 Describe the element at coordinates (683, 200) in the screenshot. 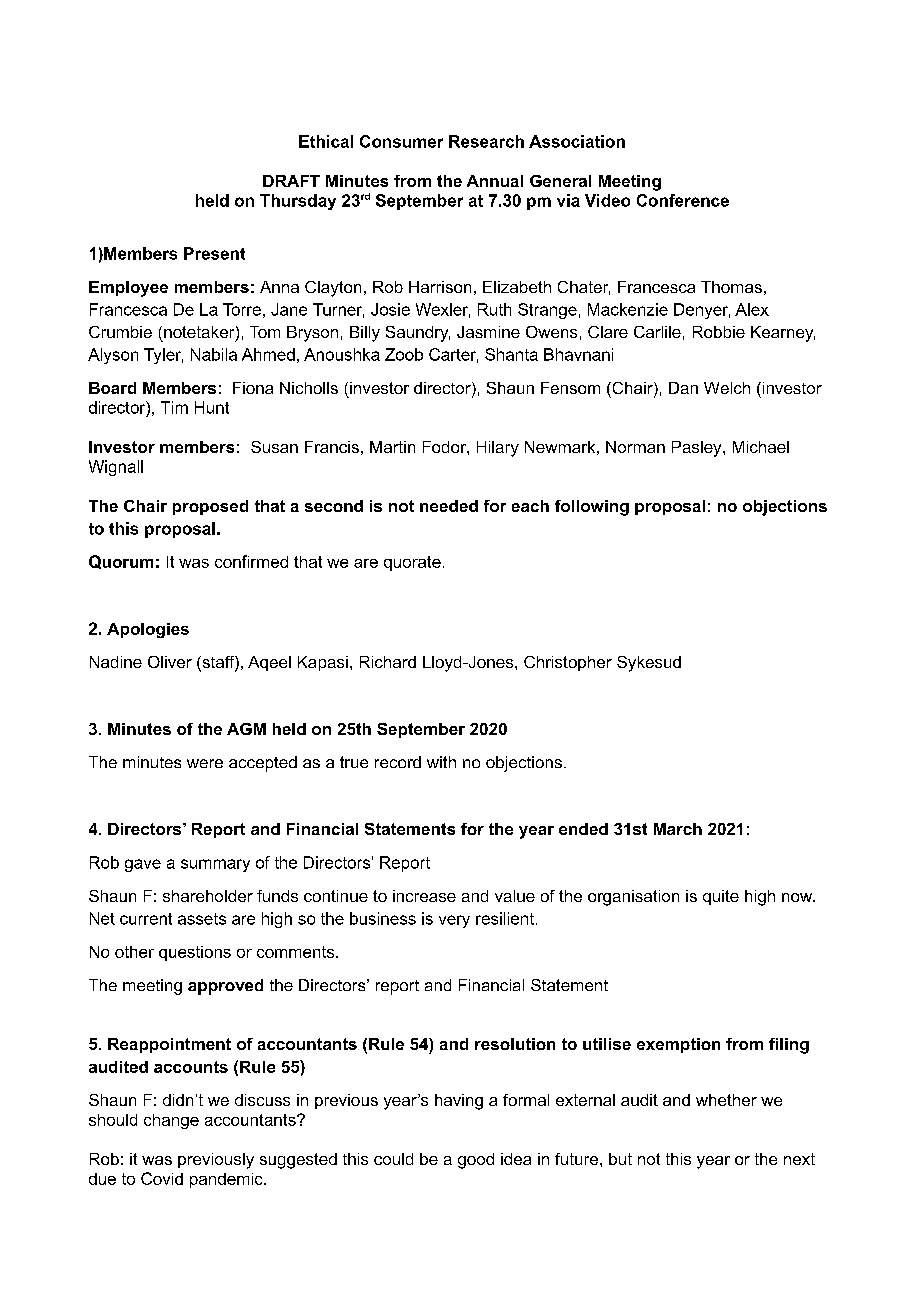

I see `Conference` at that location.
